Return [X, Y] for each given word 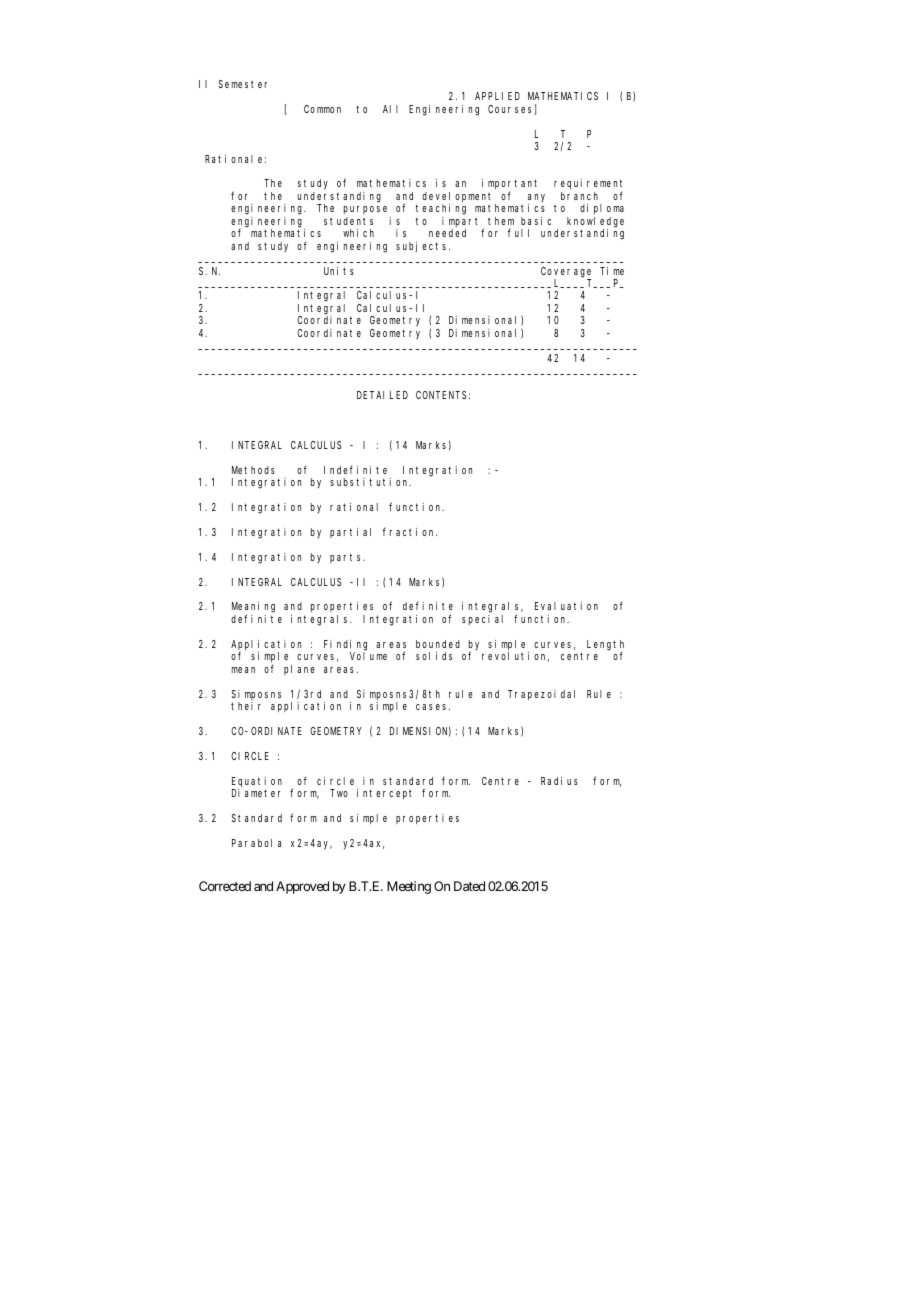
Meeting [409, 887]
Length [605, 646]
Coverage [566, 272]
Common [322, 109]
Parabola [256, 843]
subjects [423, 247]
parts [347, 558]
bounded [438, 644]
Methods [253, 470]
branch [579, 196]
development [459, 198]
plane [299, 670]
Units [339, 271]
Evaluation [566, 606]
